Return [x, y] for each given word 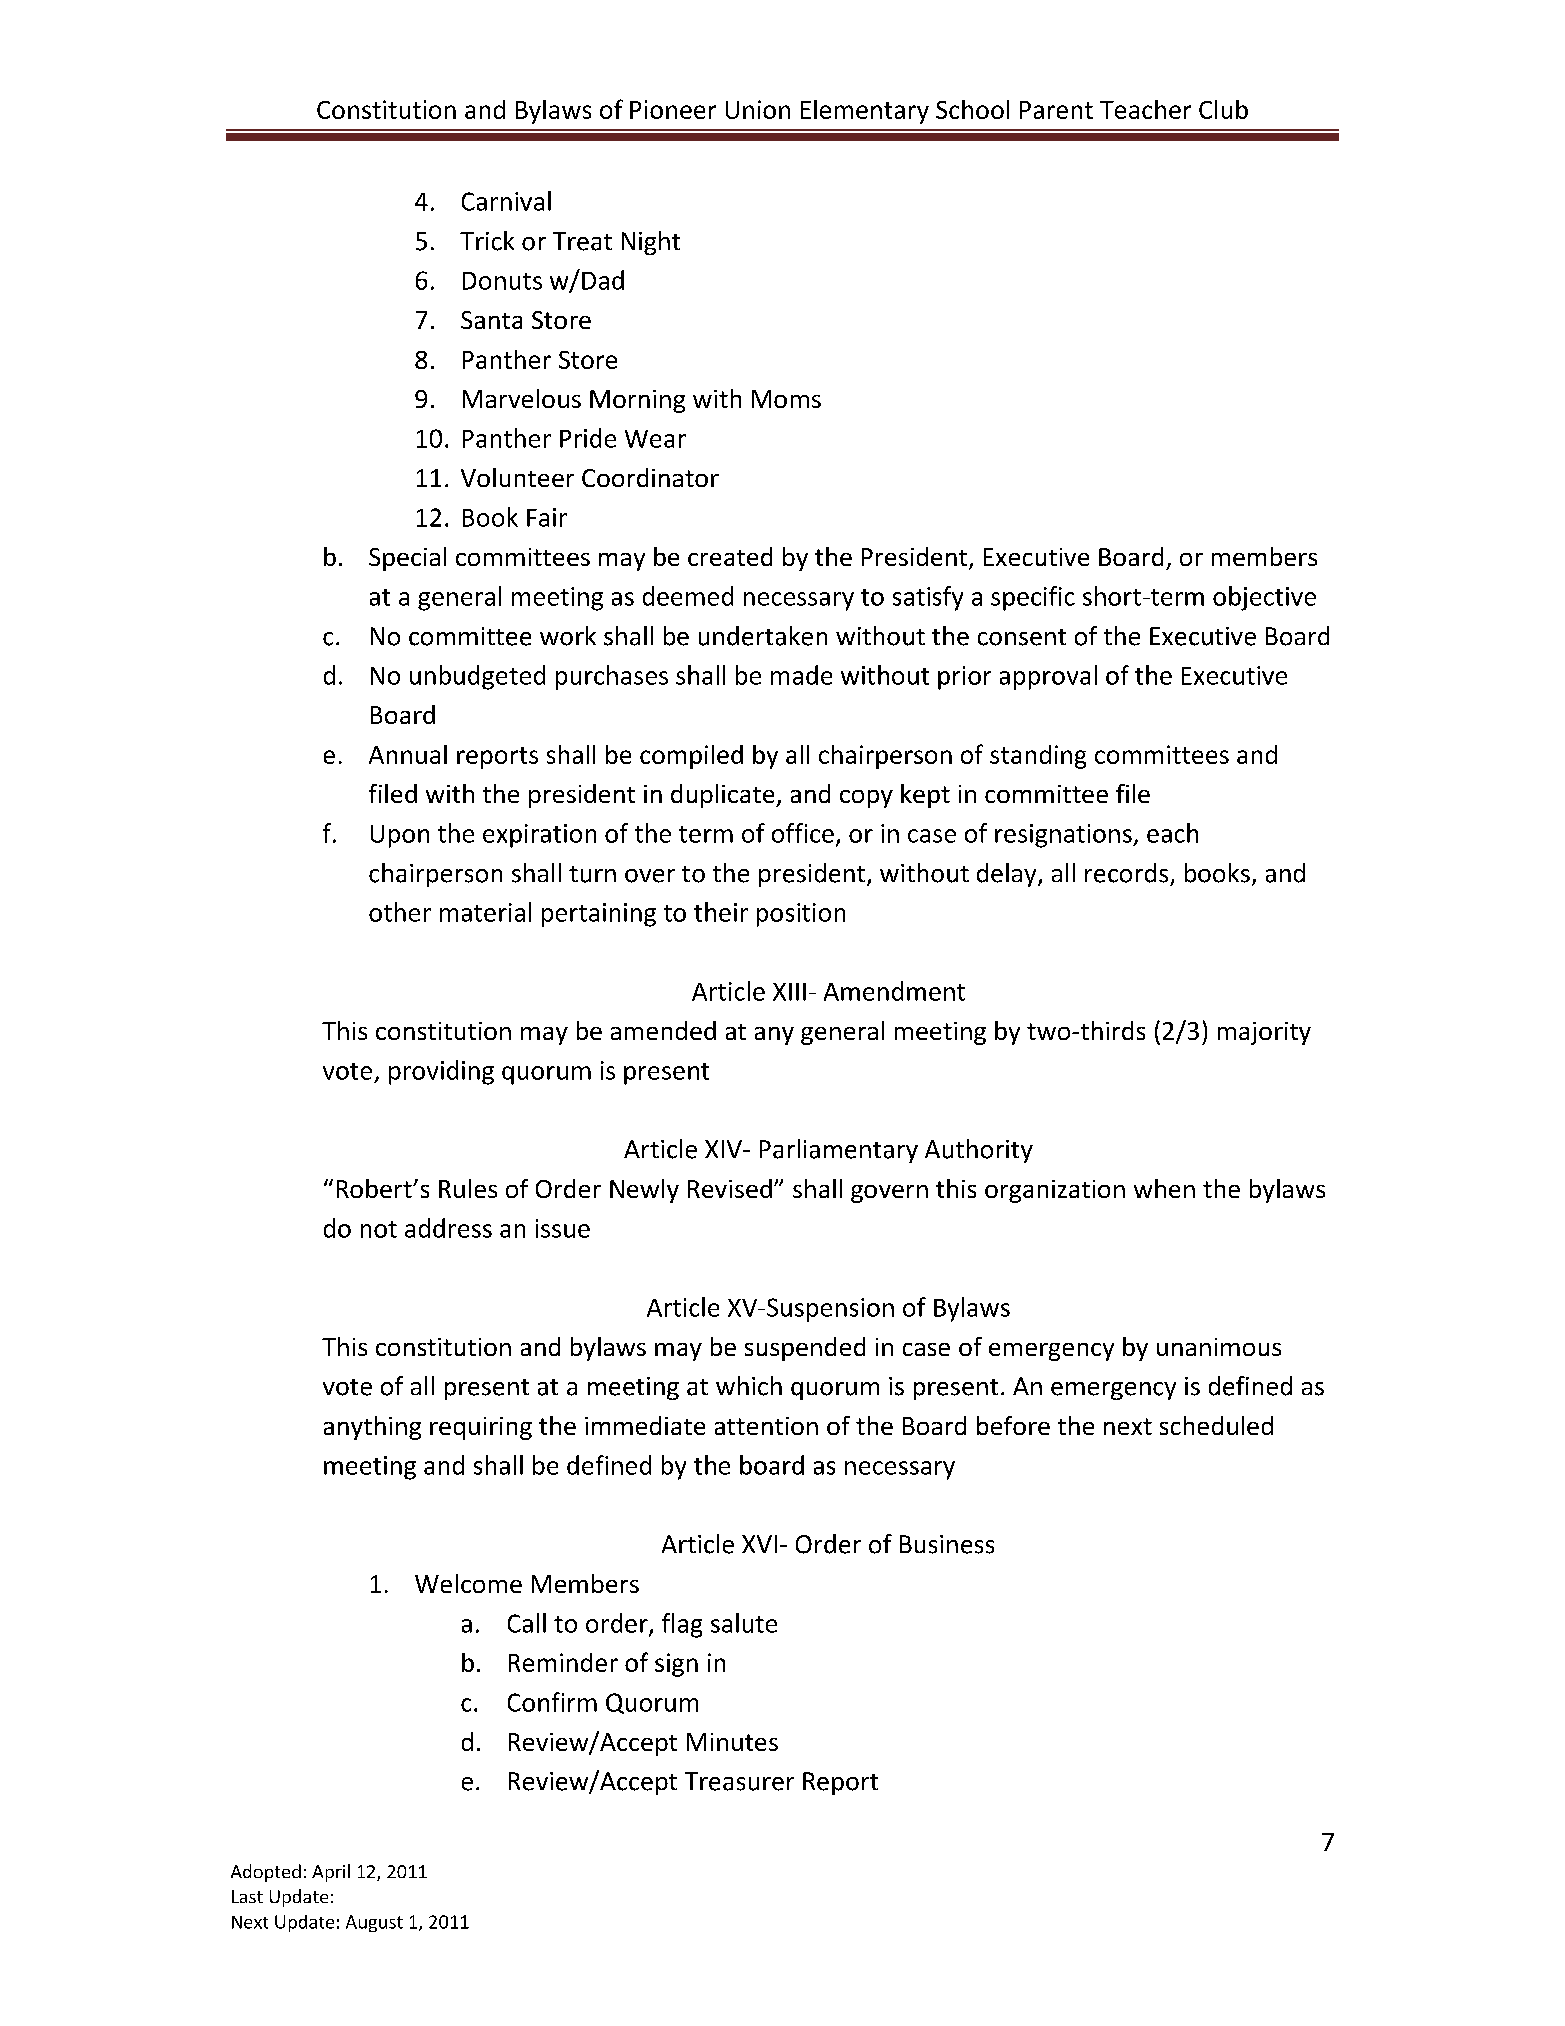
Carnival [506, 201]
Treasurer [739, 1781]
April [331, 1873]
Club [1223, 109]
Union [758, 109]
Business [947, 1544]
